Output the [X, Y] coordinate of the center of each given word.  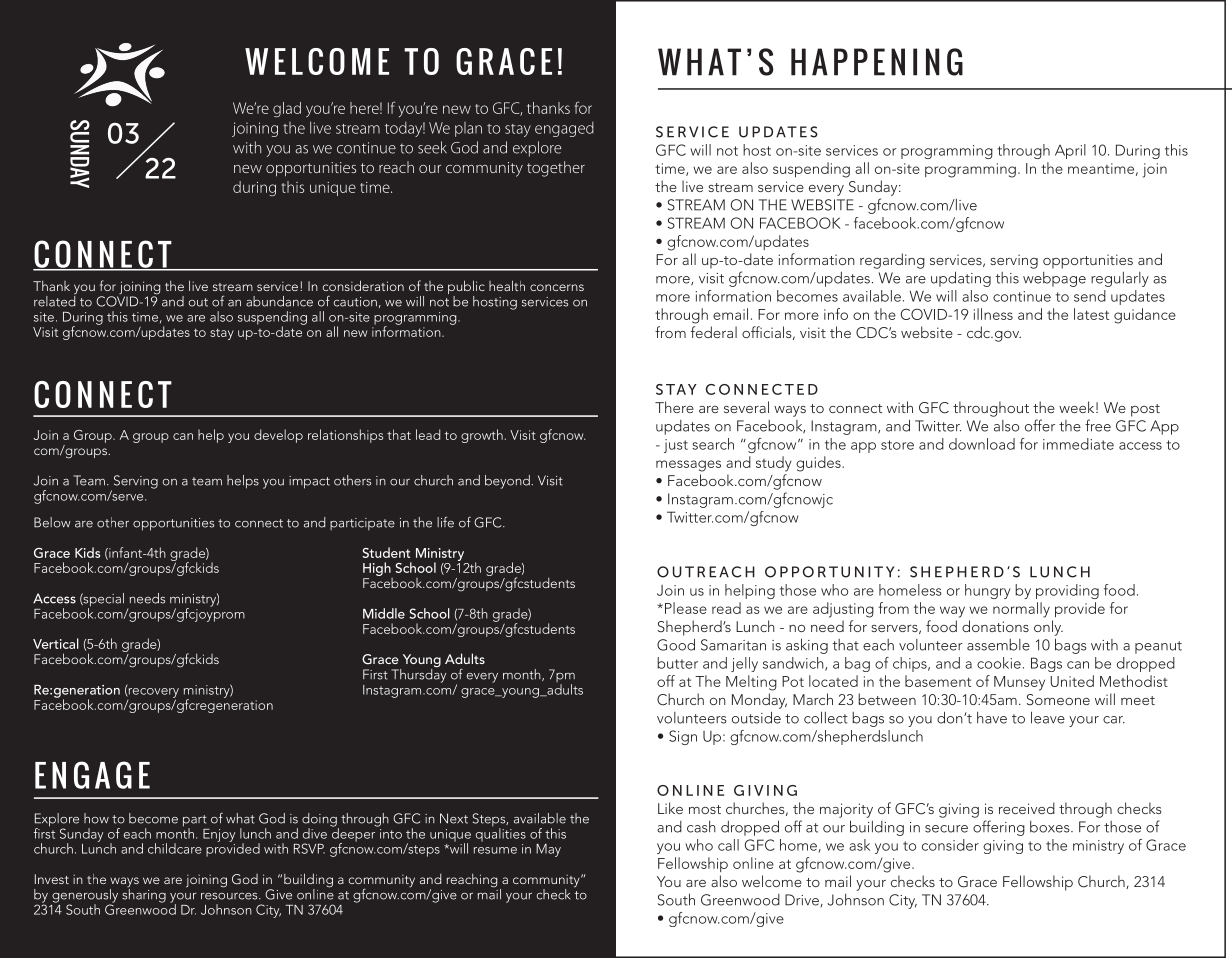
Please [686, 608]
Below [52, 522]
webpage [1054, 279]
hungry [988, 591]
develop [278, 436]
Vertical [56, 643]
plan [468, 129]
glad [287, 109]
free [1098, 425]
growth [482, 436]
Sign [683, 737]
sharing [144, 894]
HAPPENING [877, 62]
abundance [279, 301]
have [992, 718]
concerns [557, 287]
